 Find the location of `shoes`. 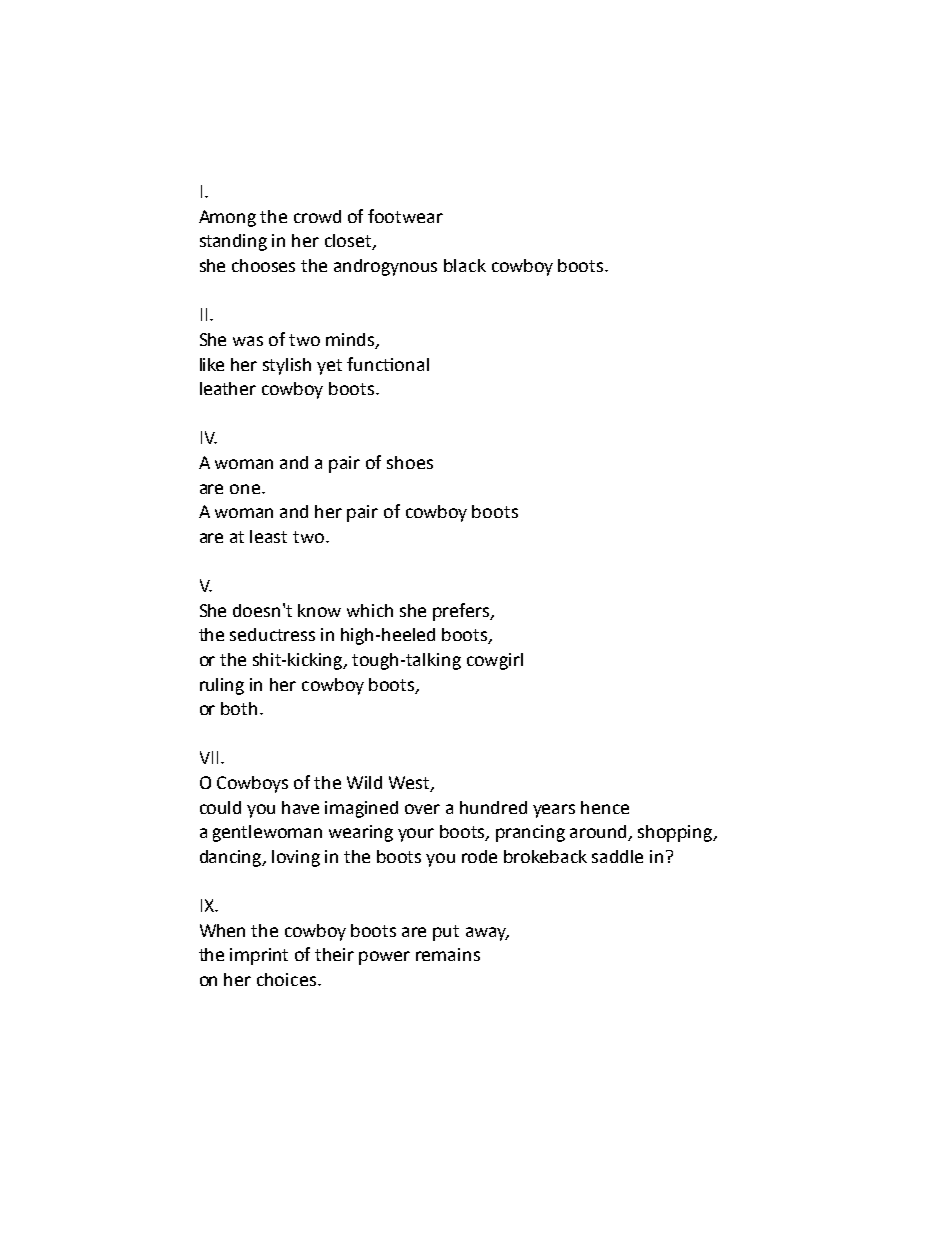

shoes is located at coordinates (410, 462).
